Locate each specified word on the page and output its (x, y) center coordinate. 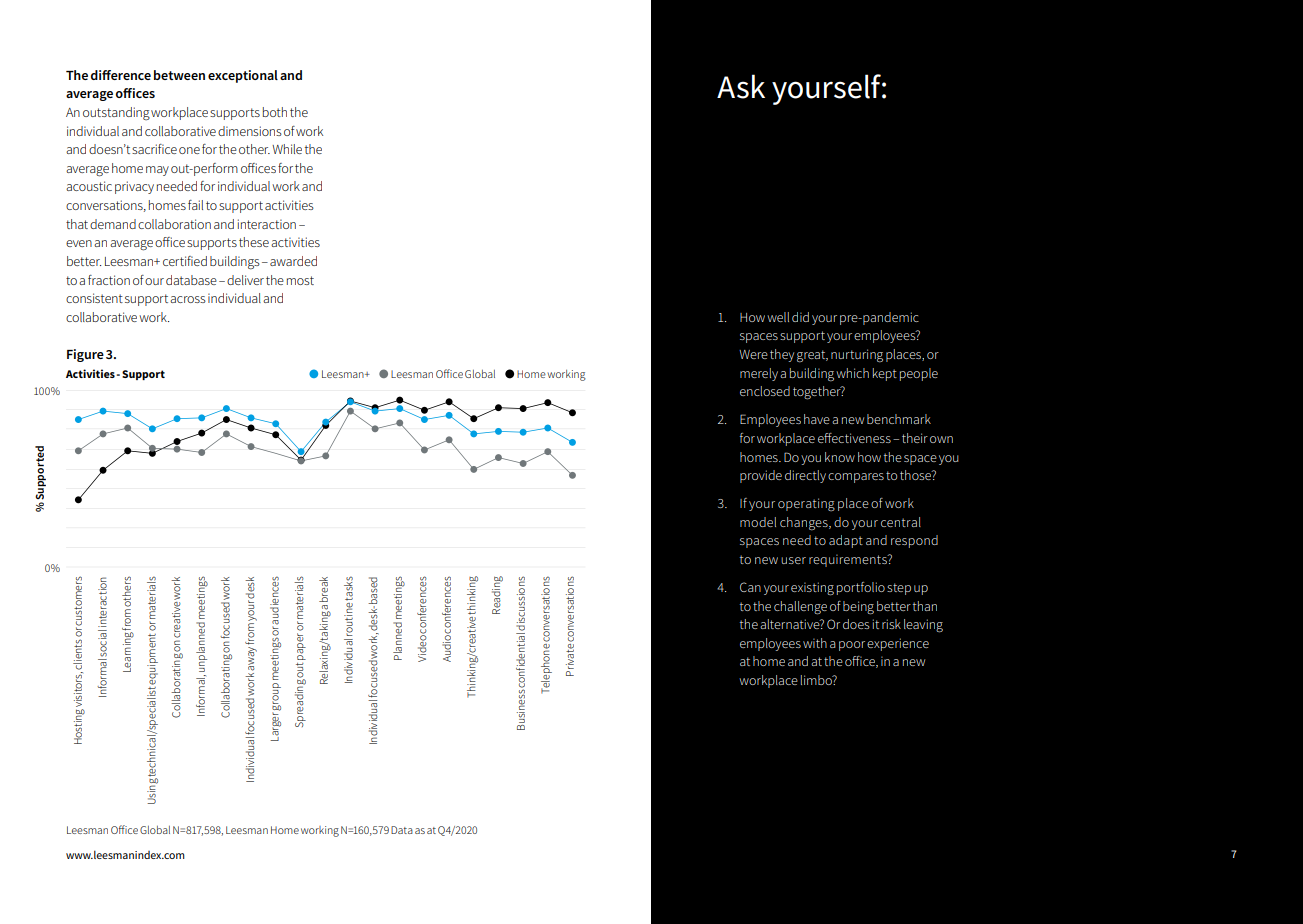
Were (753, 354)
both (275, 112)
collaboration (174, 224)
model (758, 522)
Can (750, 587)
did (800, 317)
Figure (85, 355)
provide (761, 476)
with (815, 643)
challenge (800, 608)
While (287, 149)
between (179, 75)
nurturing (857, 356)
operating (806, 504)
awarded (293, 261)
